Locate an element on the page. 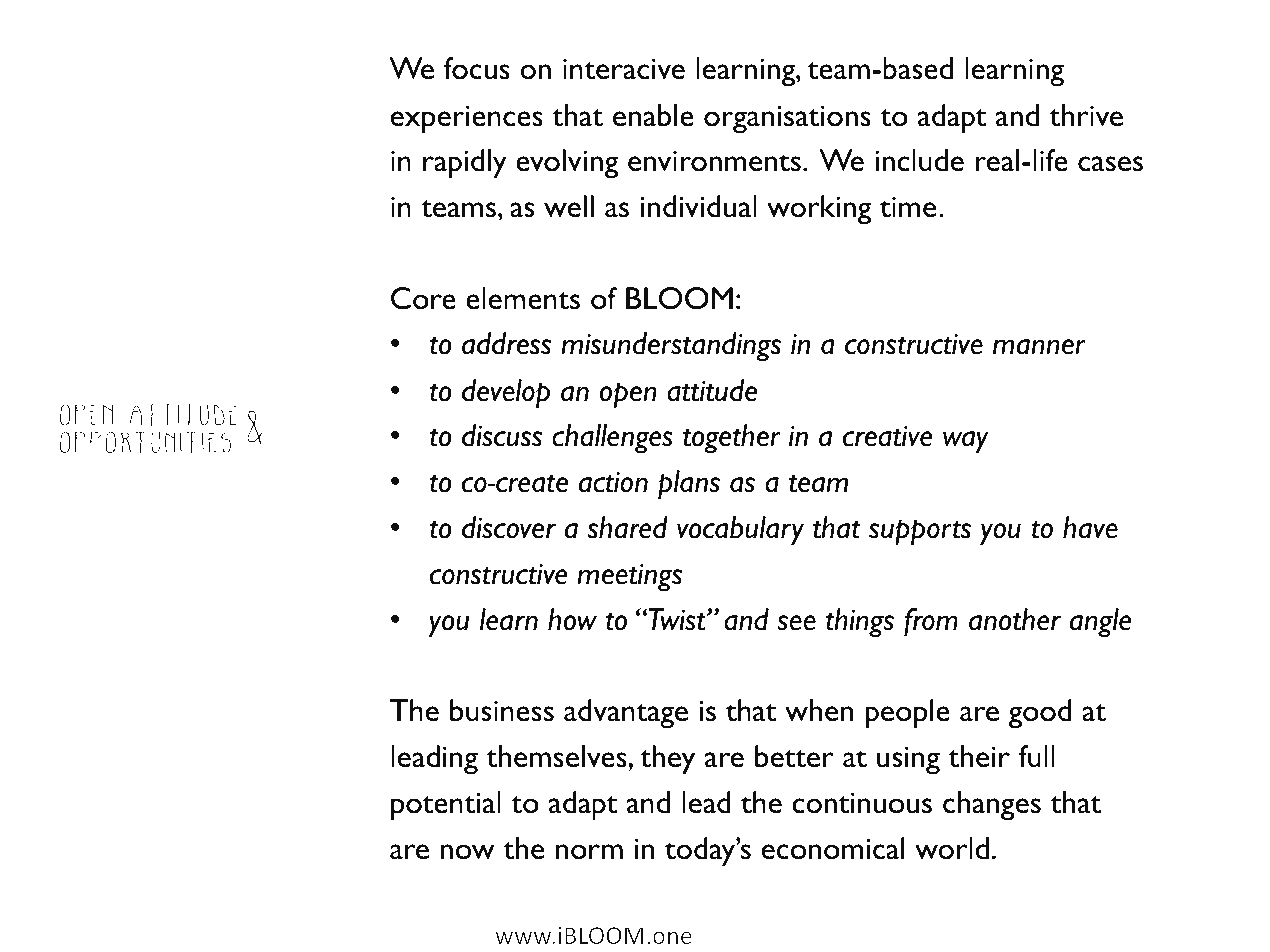 The height and width of the image is (952, 1270). working is located at coordinates (819, 210).
